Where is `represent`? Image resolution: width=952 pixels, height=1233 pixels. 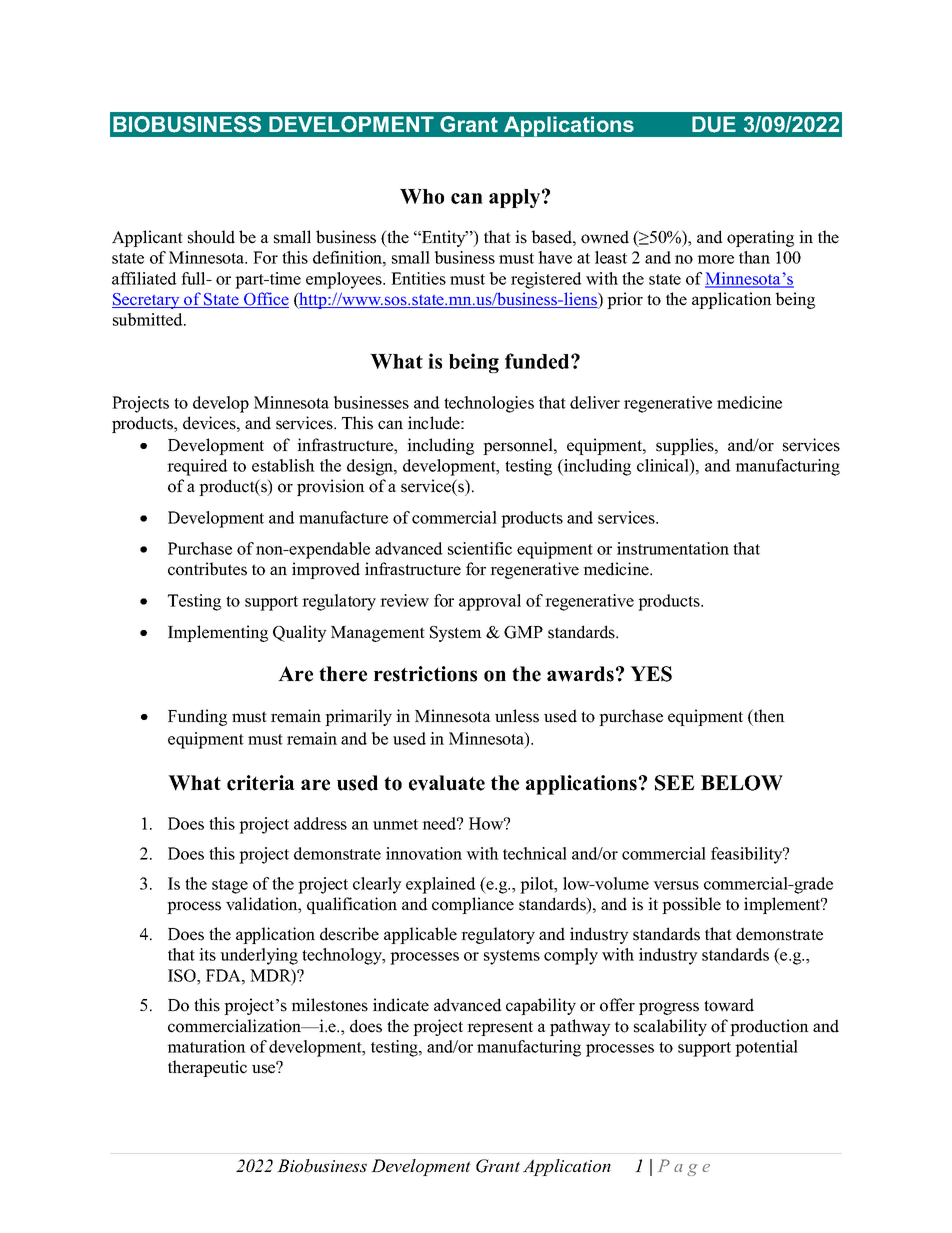
represent is located at coordinates (500, 1028).
